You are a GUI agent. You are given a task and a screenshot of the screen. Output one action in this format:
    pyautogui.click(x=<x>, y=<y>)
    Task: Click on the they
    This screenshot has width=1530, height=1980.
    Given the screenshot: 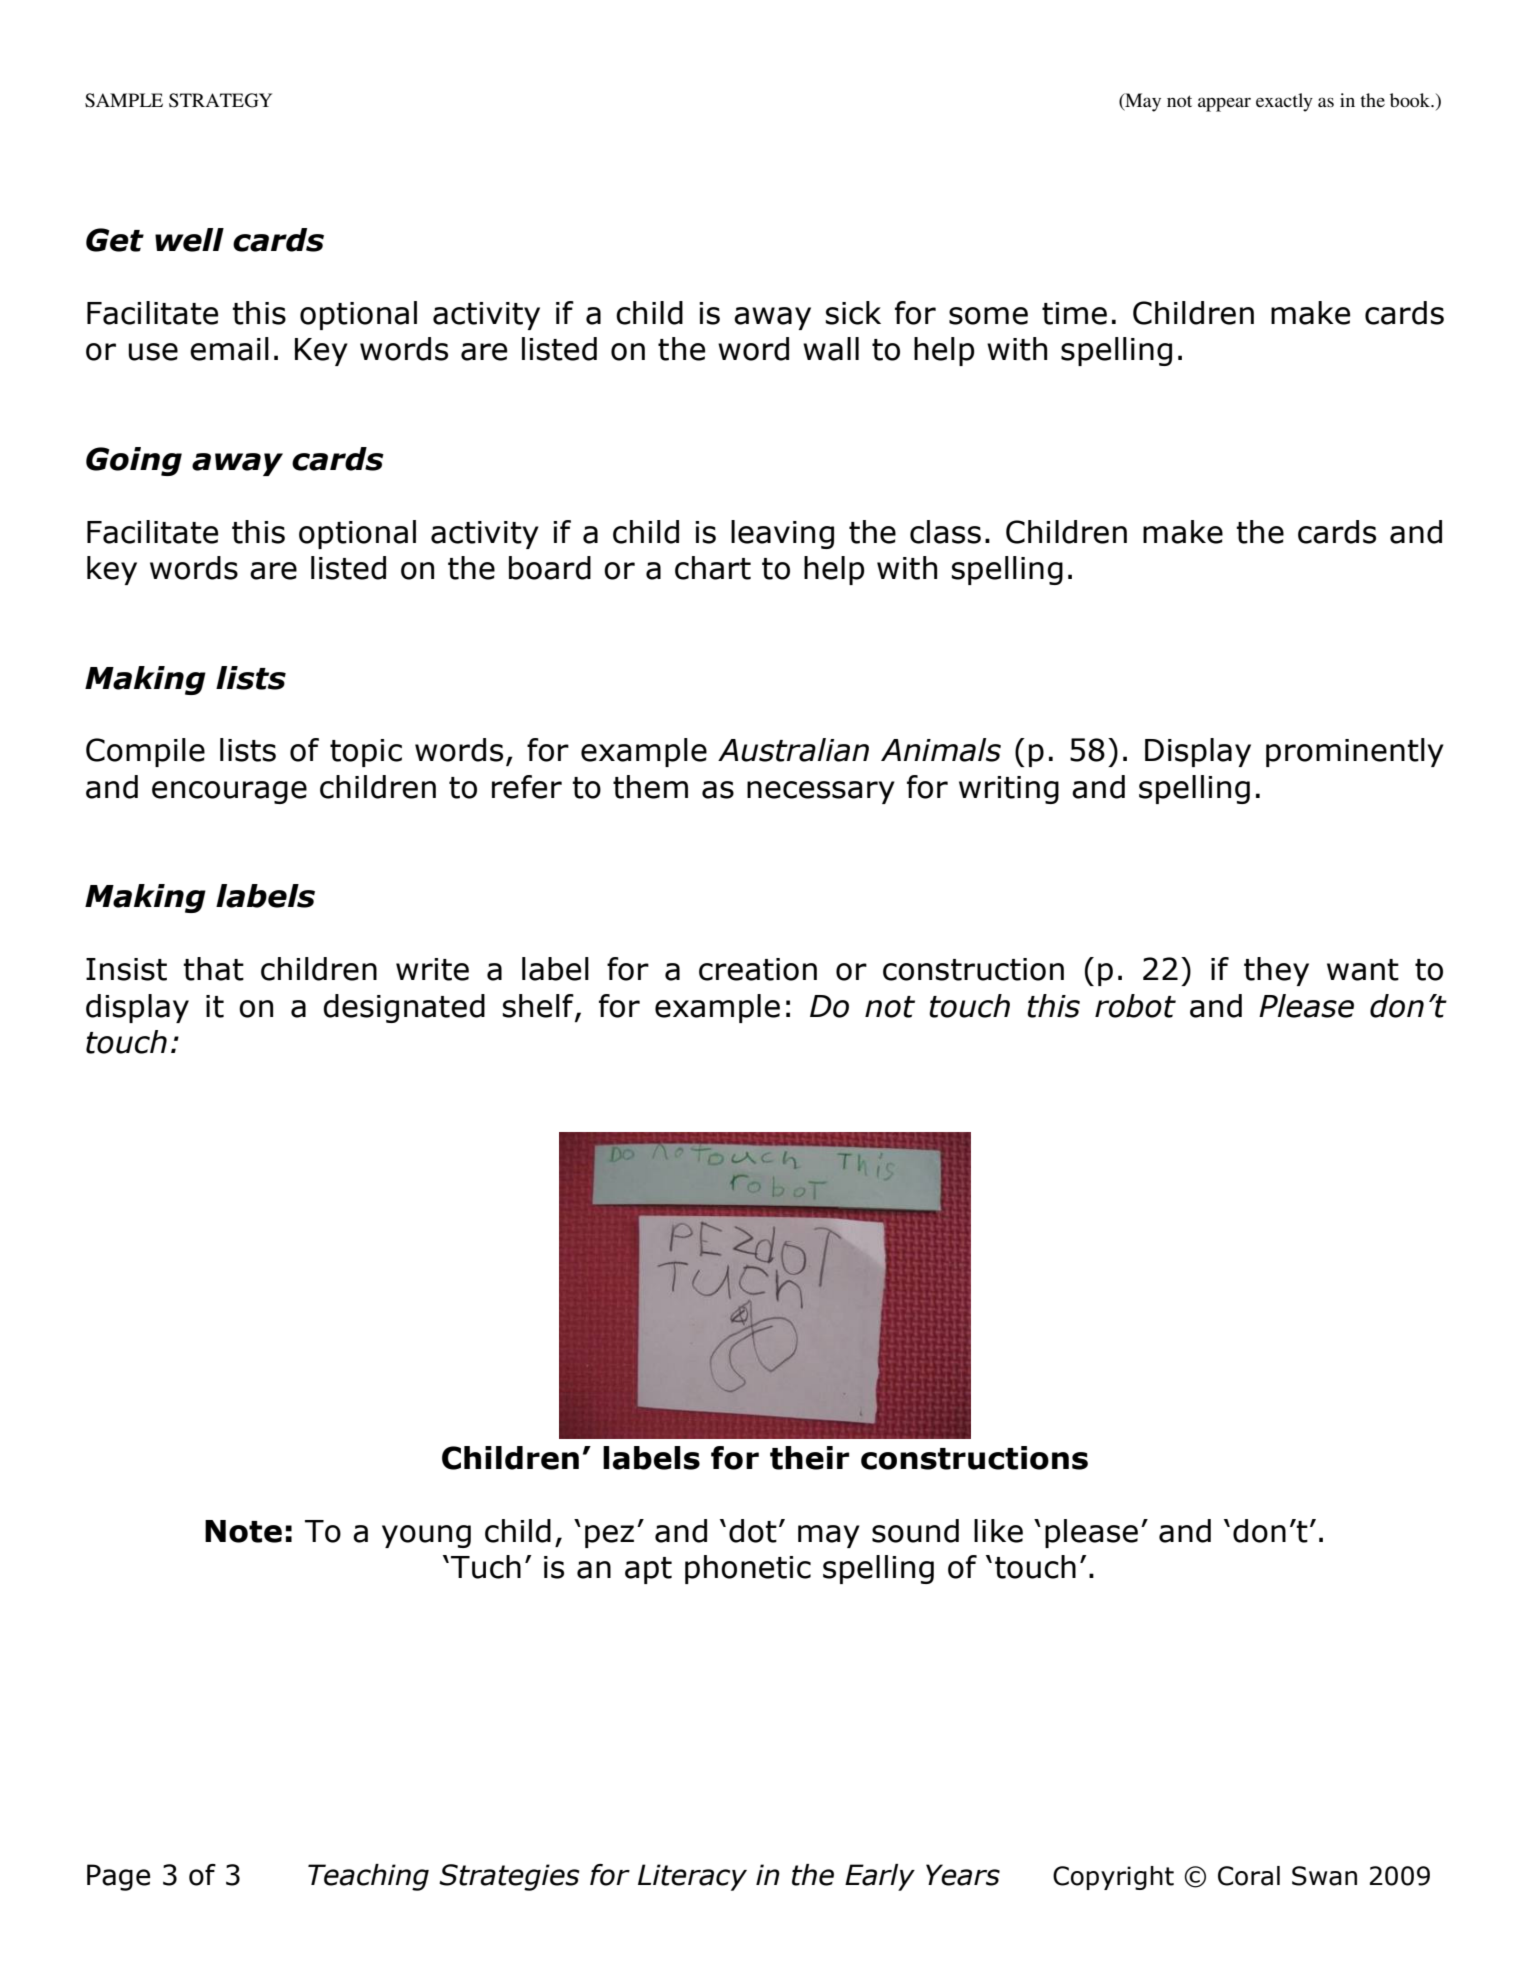 What is the action you would take?
    pyautogui.click(x=1276, y=971)
